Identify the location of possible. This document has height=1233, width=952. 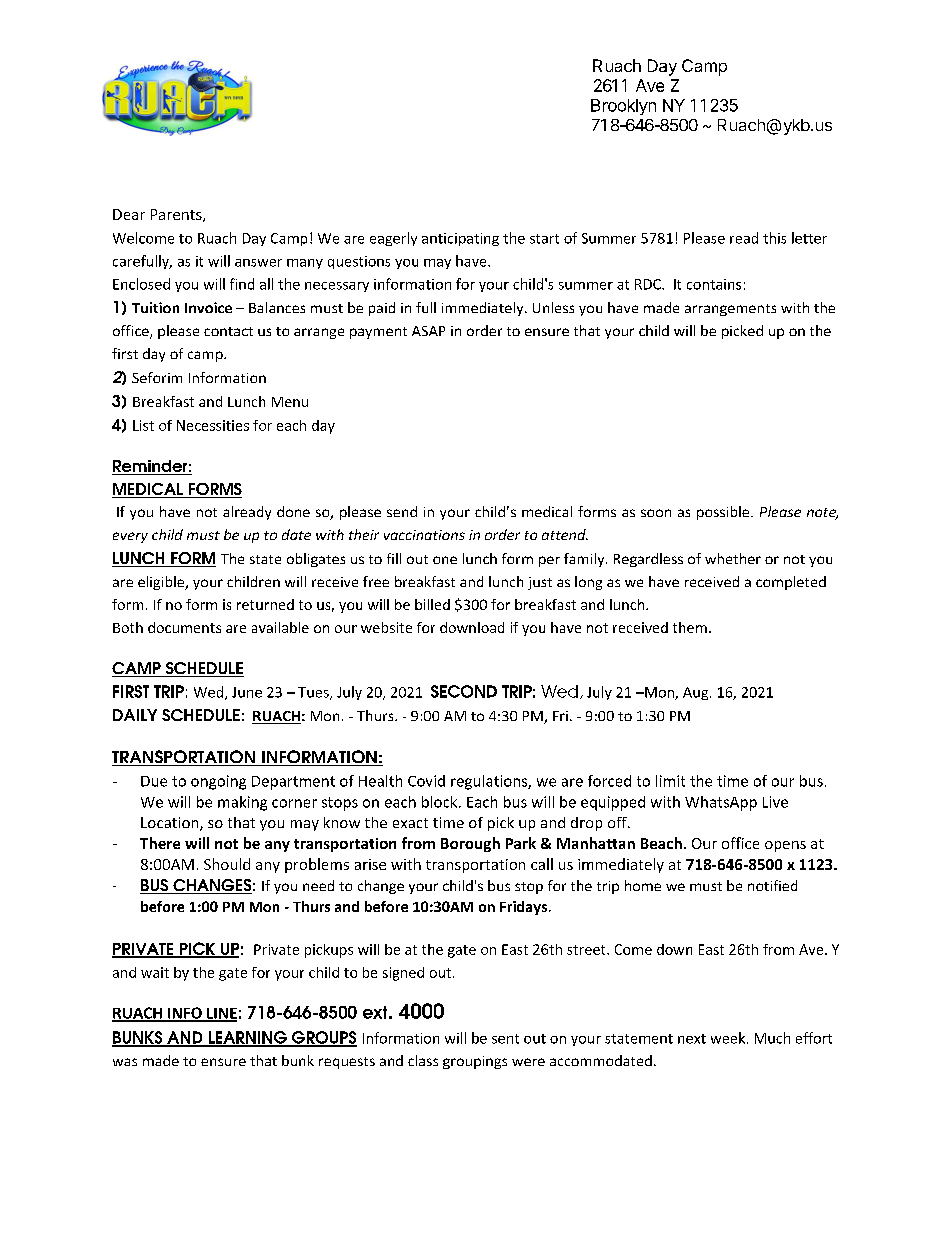
(724, 513).
